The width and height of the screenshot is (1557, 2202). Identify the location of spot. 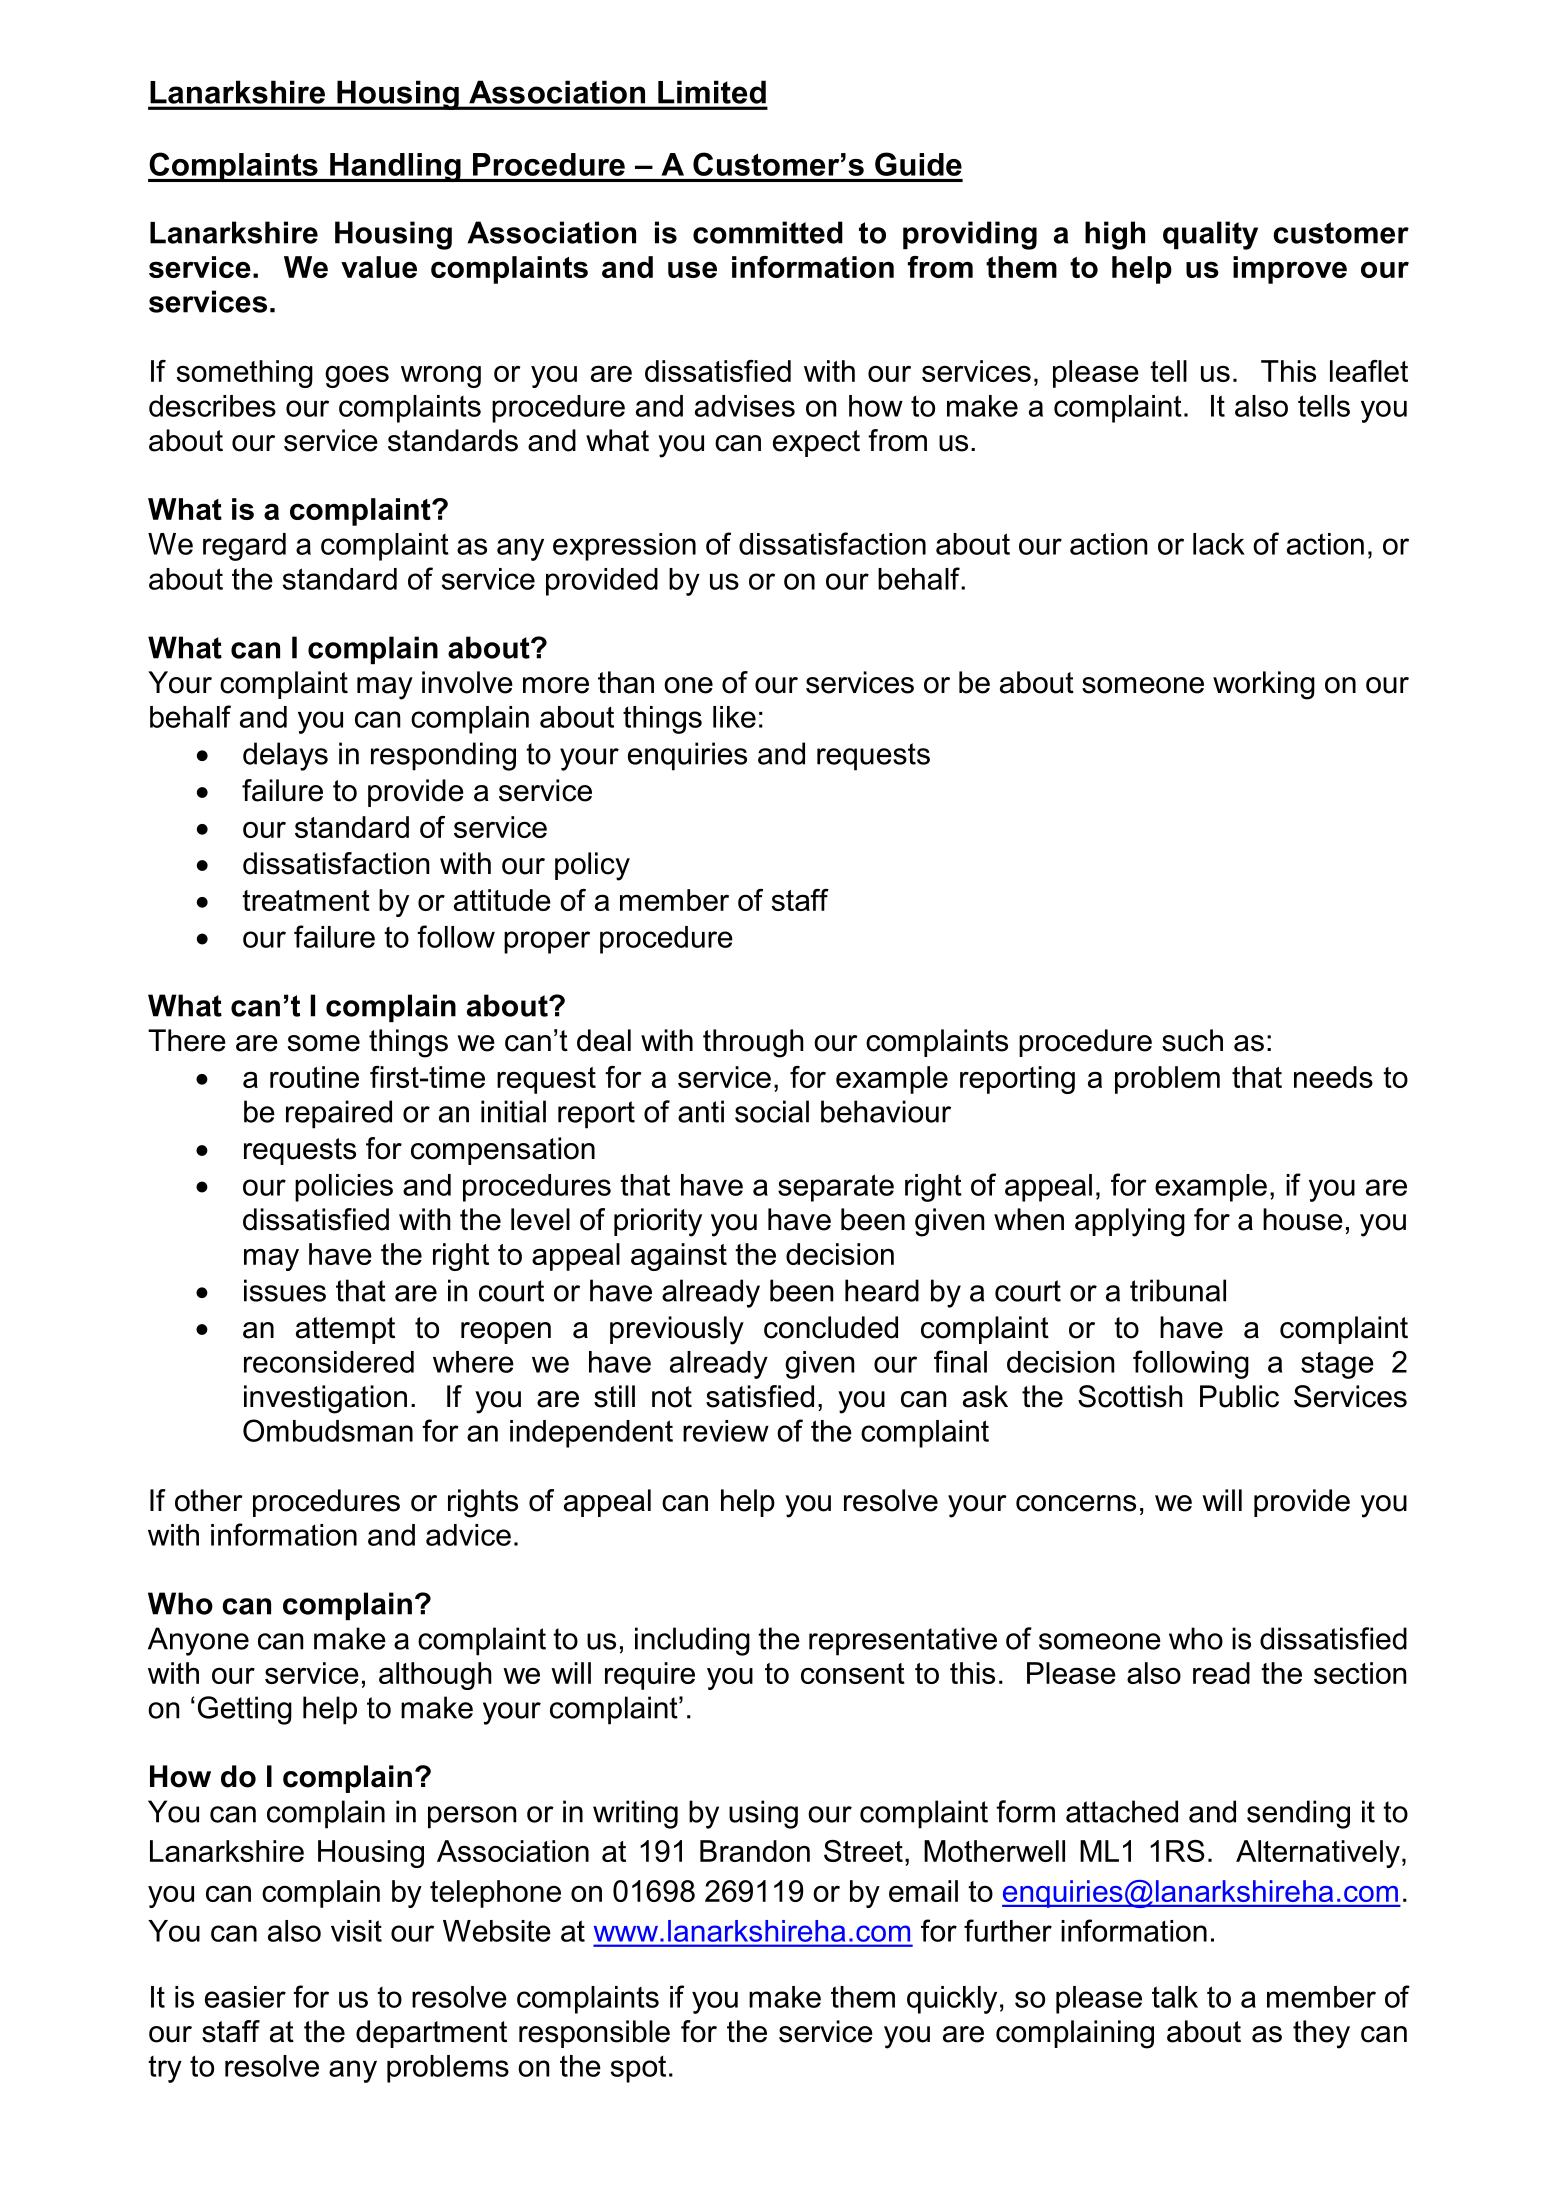
(638, 2069).
